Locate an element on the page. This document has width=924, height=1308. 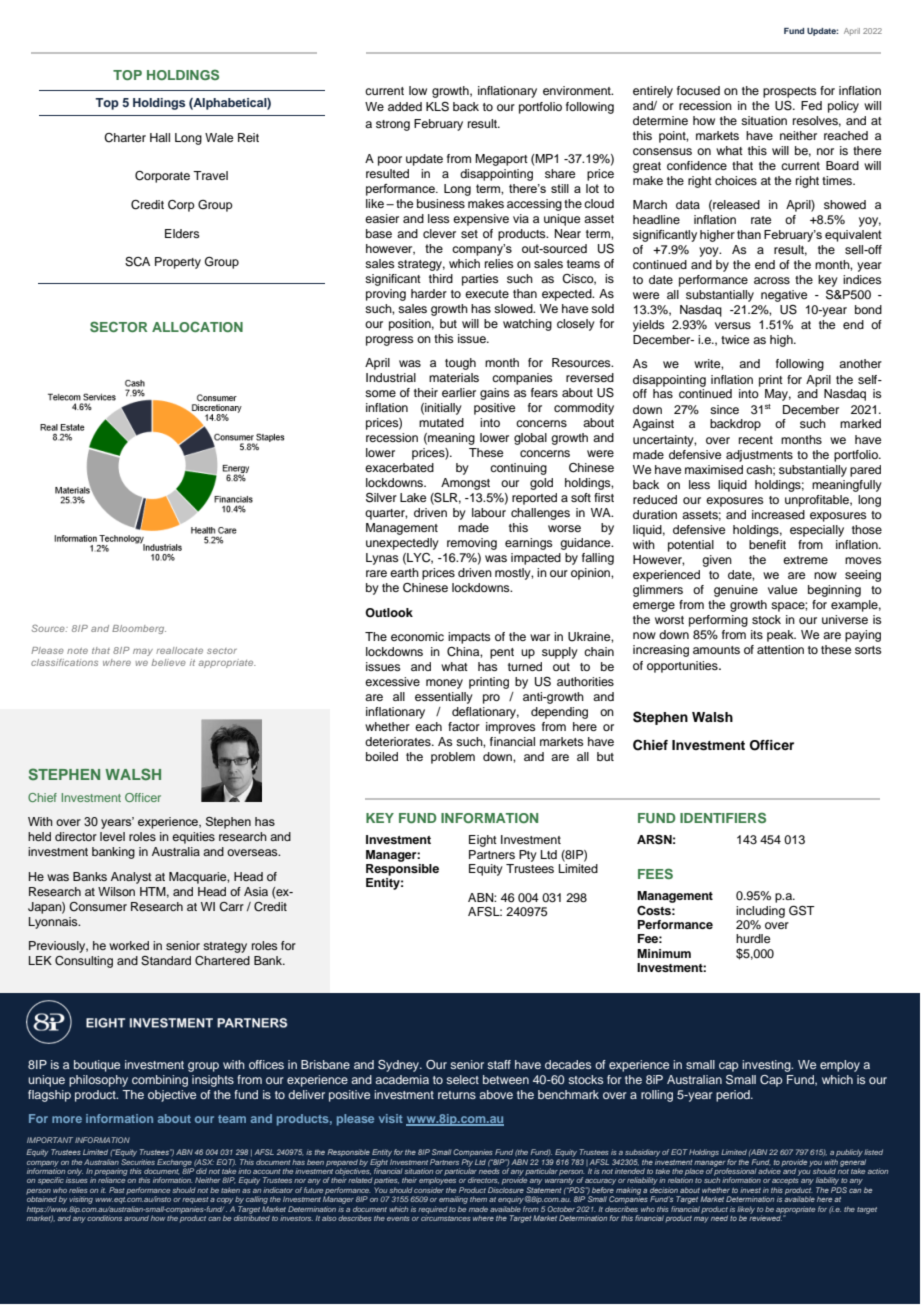
Fed is located at coordinates (811, 105).
